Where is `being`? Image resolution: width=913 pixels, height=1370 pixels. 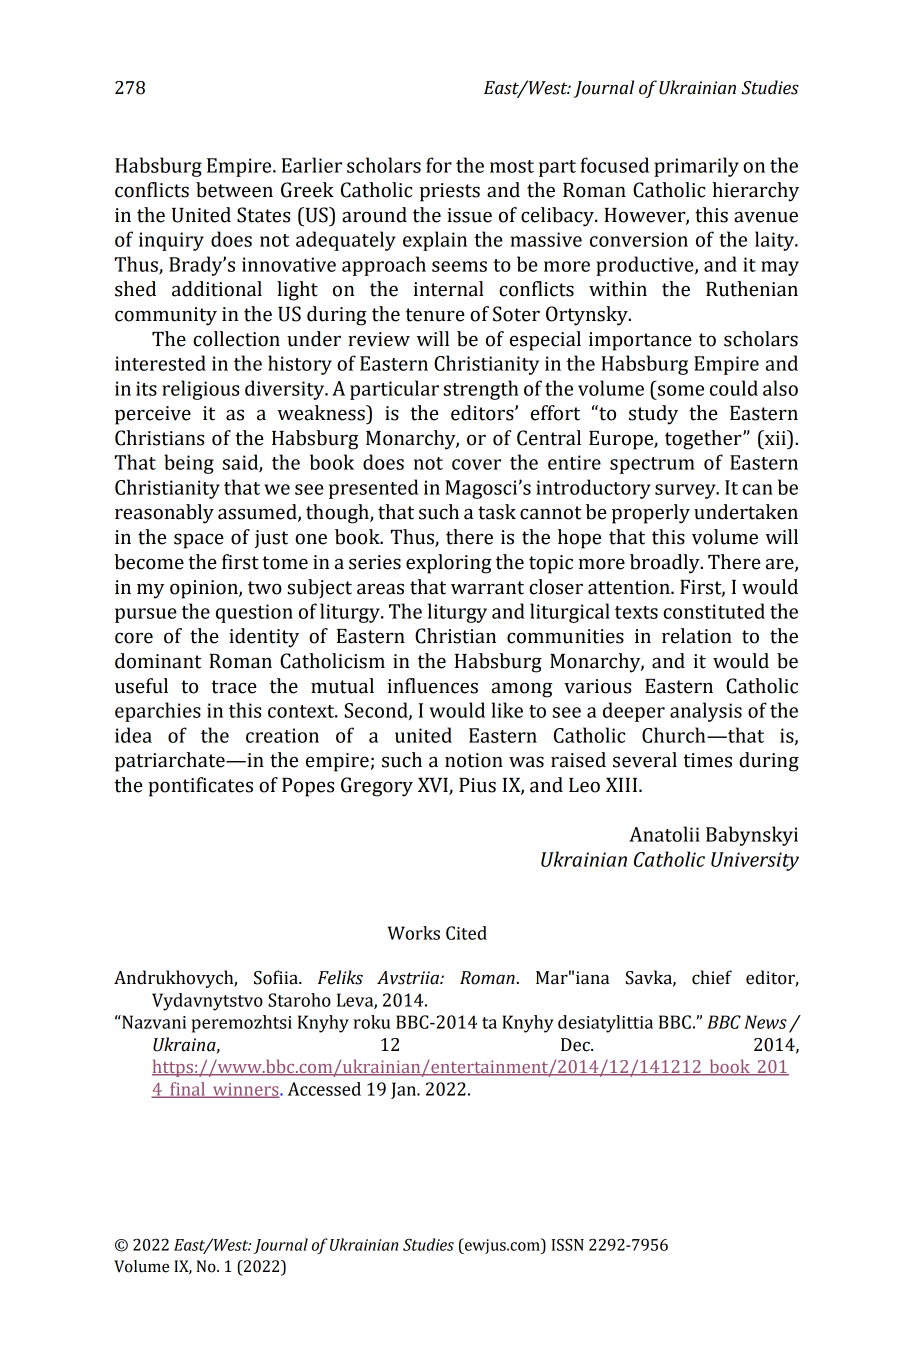
being is located at coordinates (189, 464).
